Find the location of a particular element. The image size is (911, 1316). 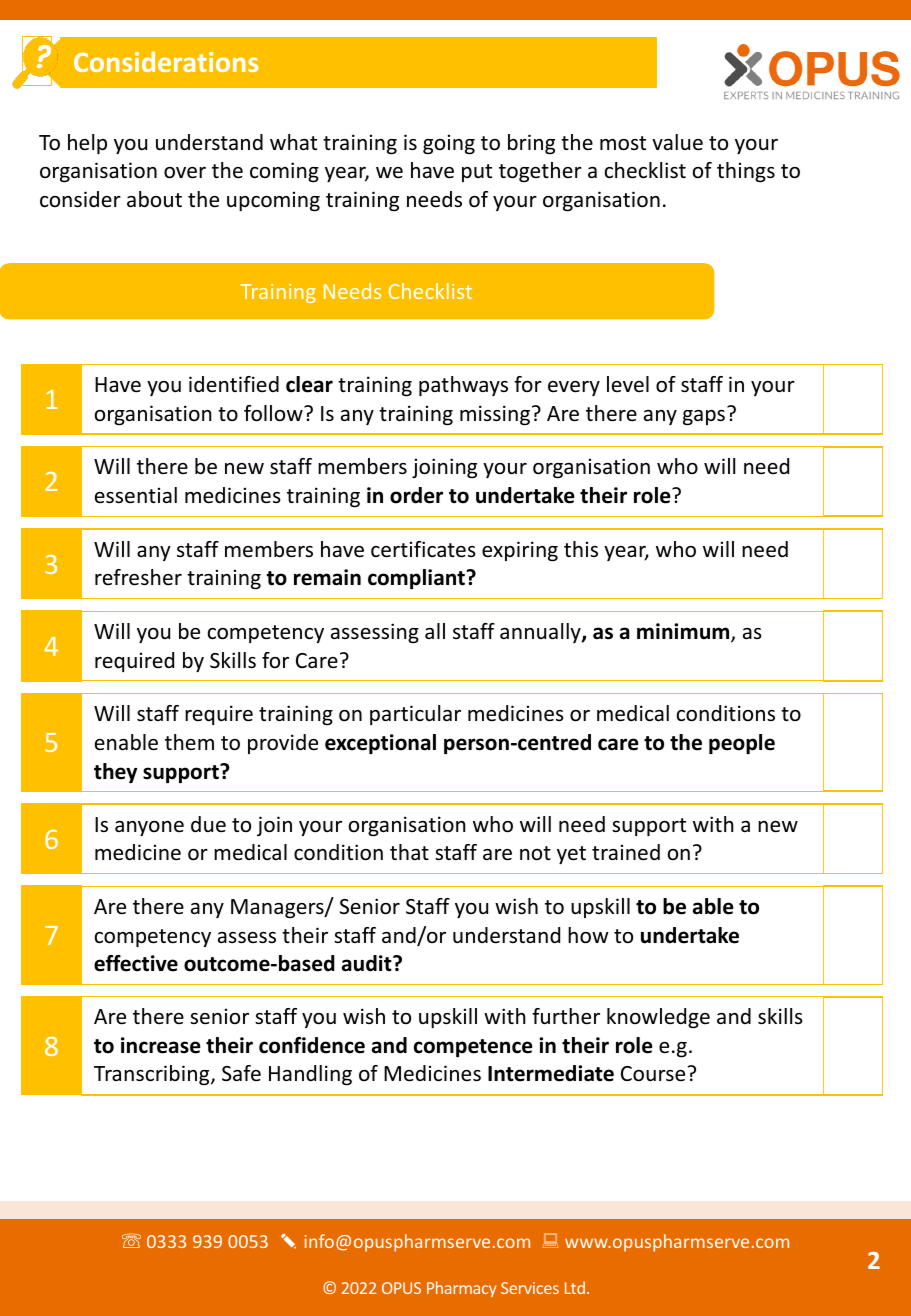

people is located at coordinates (742, 744).
